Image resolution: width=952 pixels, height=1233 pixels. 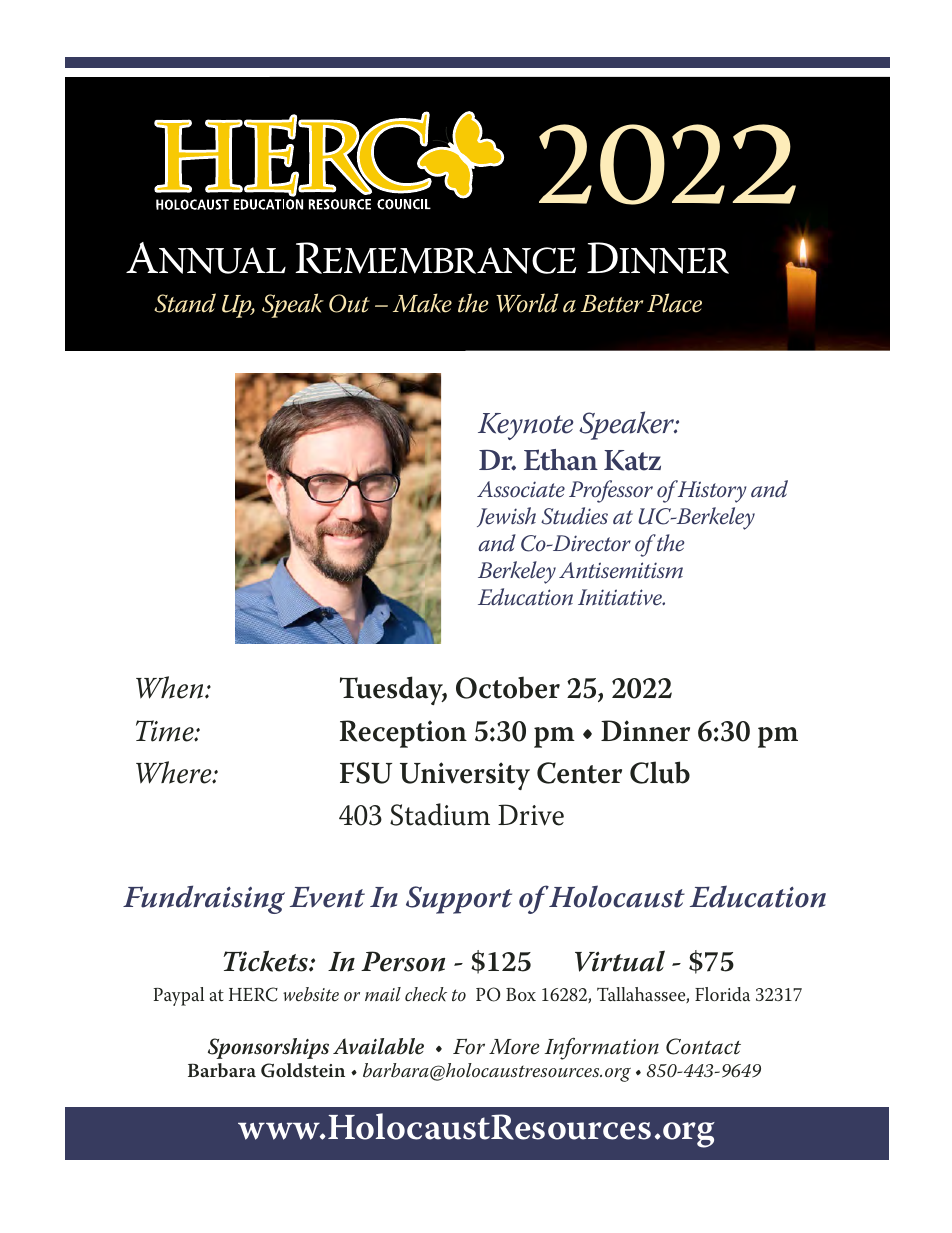 What do you see at coordinates (674, 303) in the page?
I see `Place` at bounding box center [674, 303].
